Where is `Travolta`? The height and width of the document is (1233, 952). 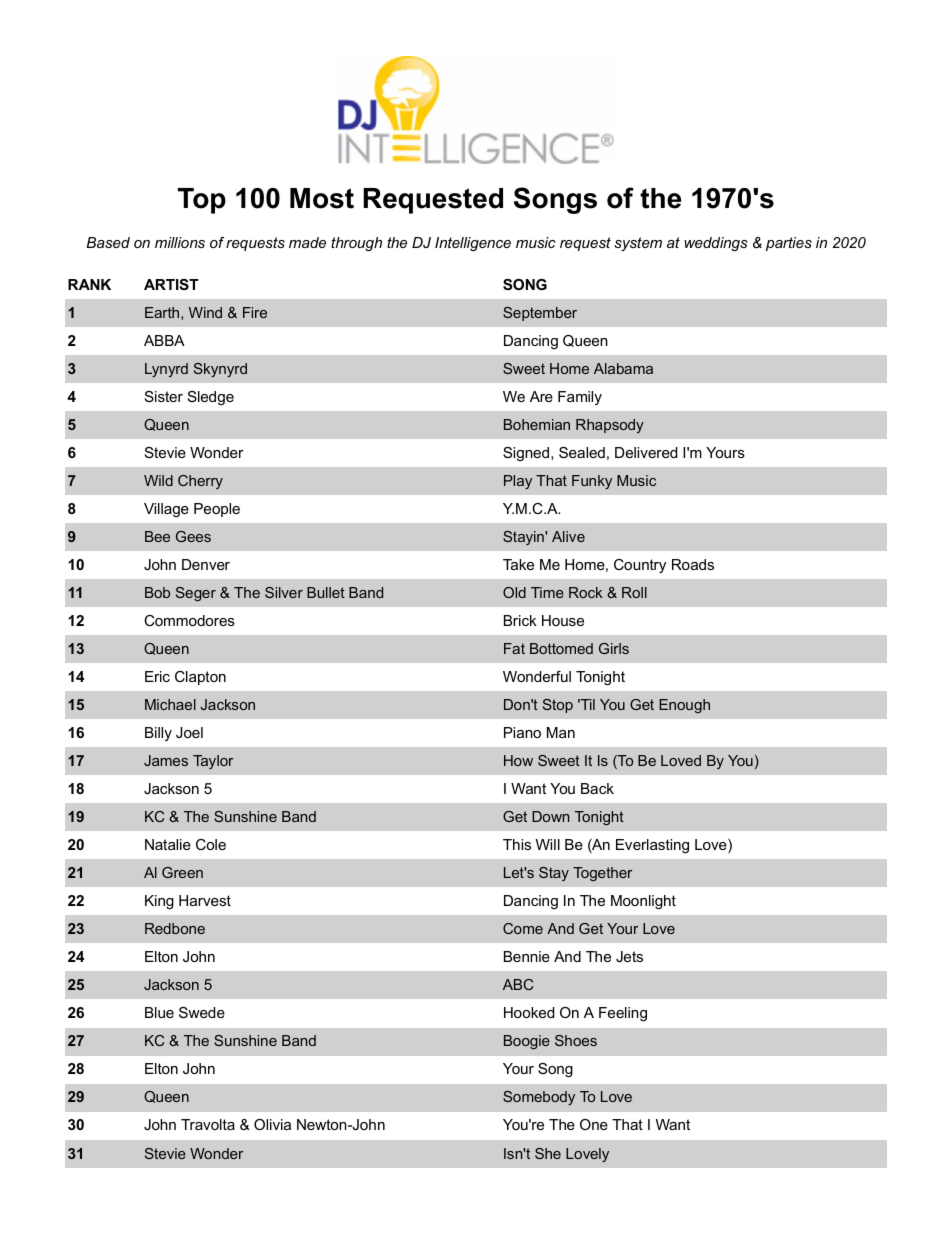 Travolta is located at coordinates (208, 1124).
